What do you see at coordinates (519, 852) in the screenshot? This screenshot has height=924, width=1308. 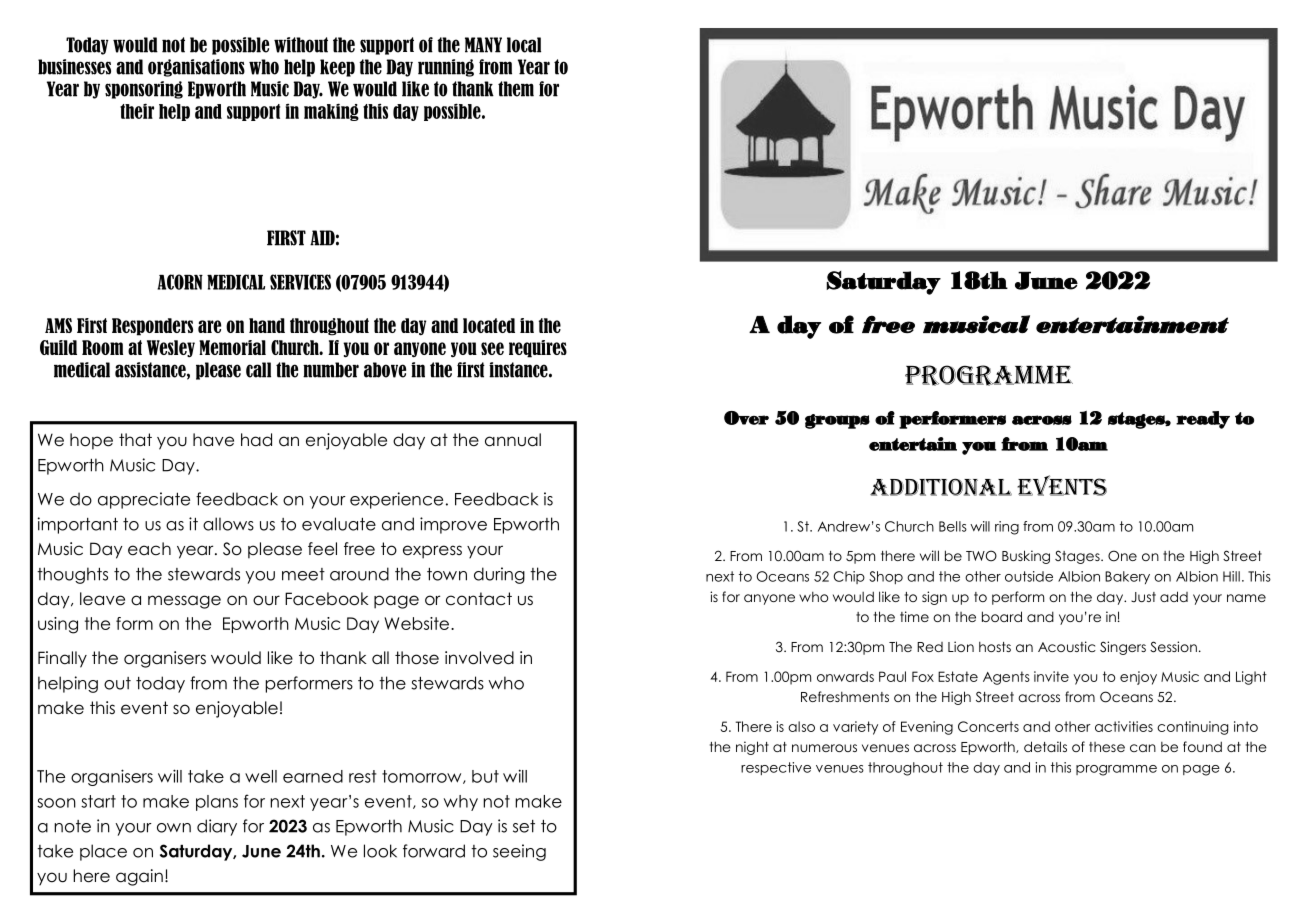 I see `seeing` at bounding box center [519, 852].
